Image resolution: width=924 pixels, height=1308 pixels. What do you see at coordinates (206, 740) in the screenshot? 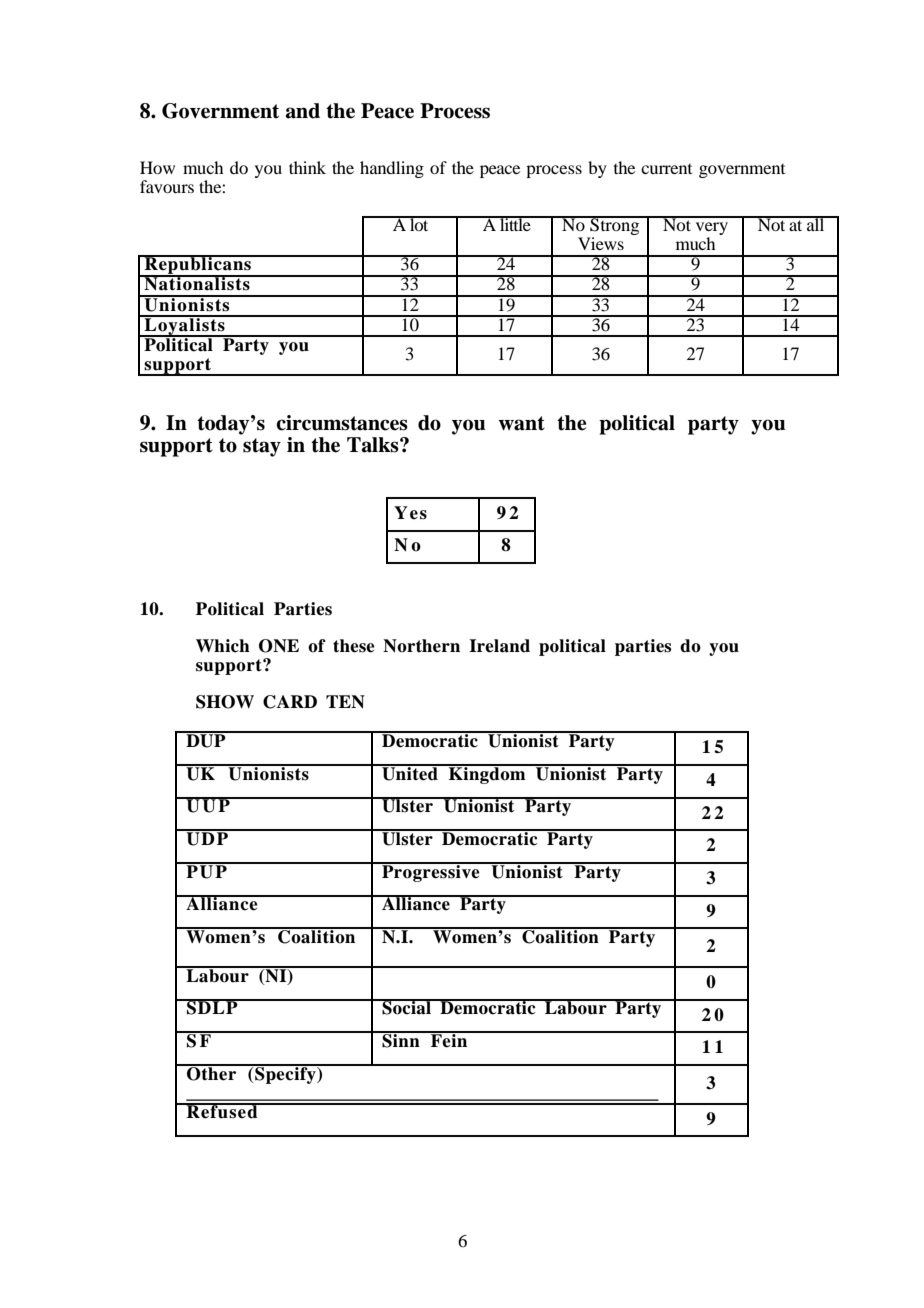
I see `DUP` at bounding box center [206, 740].
